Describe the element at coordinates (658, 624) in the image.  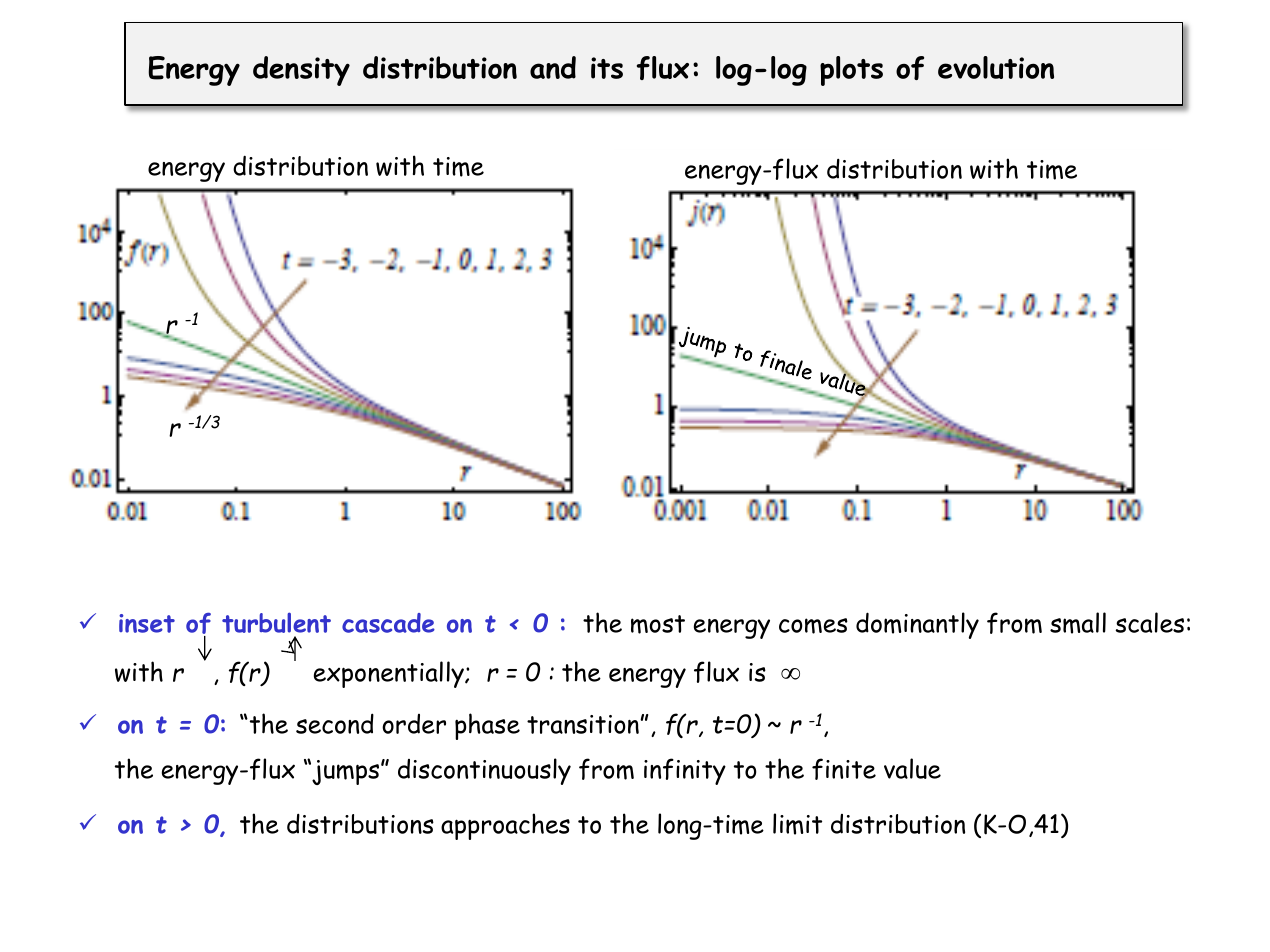
I see `most` at that location.
